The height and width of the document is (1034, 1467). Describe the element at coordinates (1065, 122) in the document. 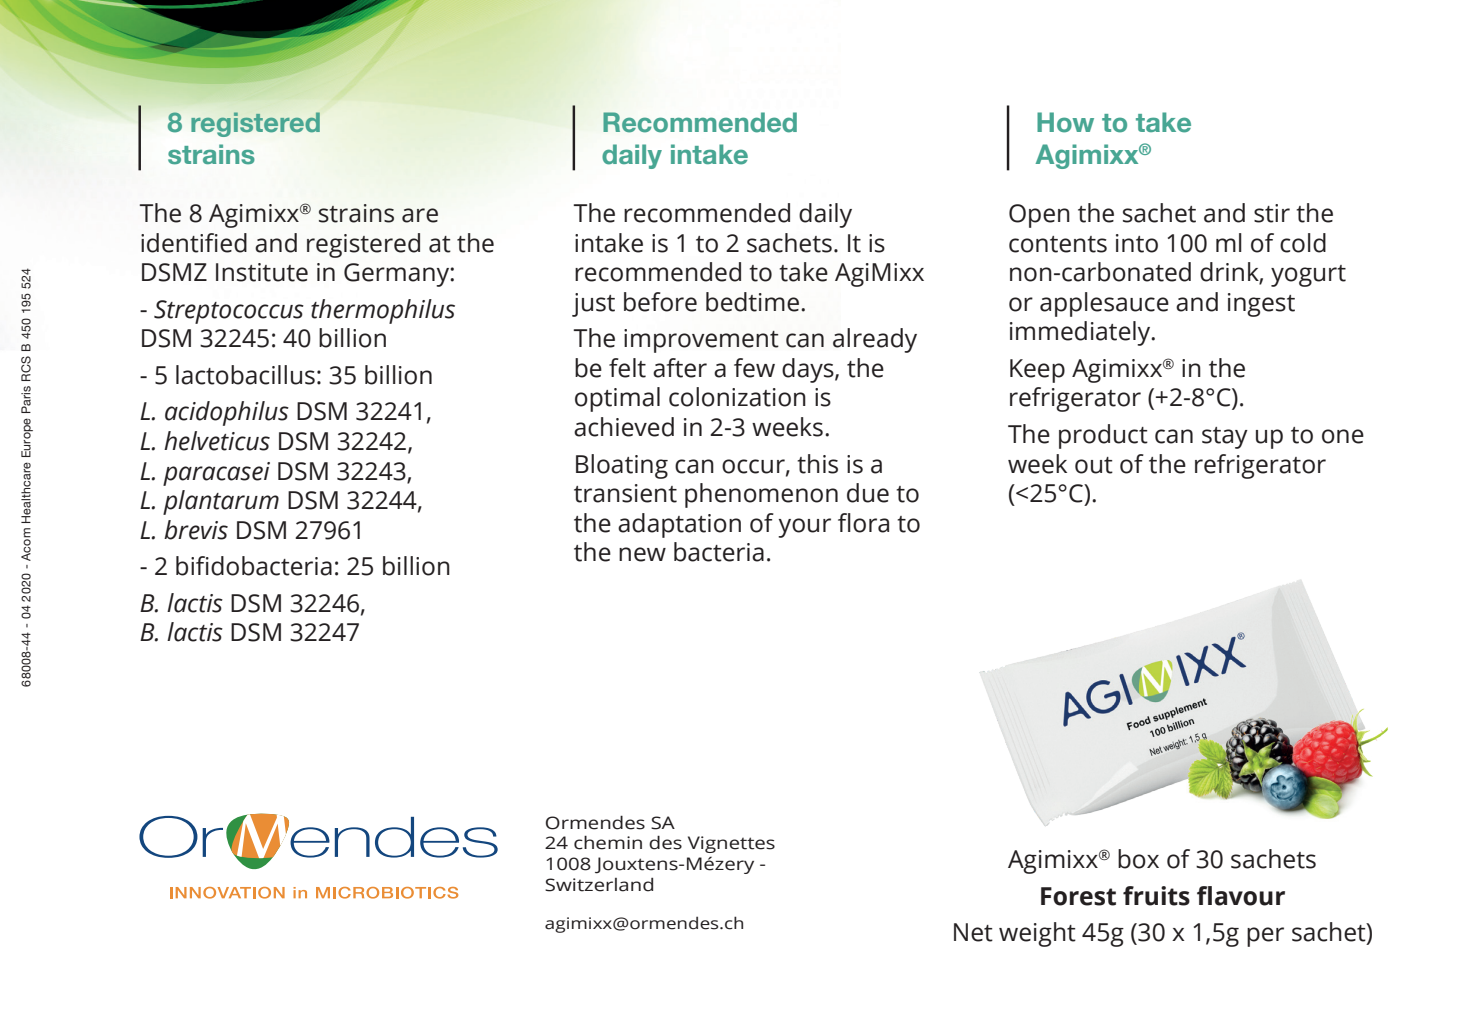

I see `How` at that location.
